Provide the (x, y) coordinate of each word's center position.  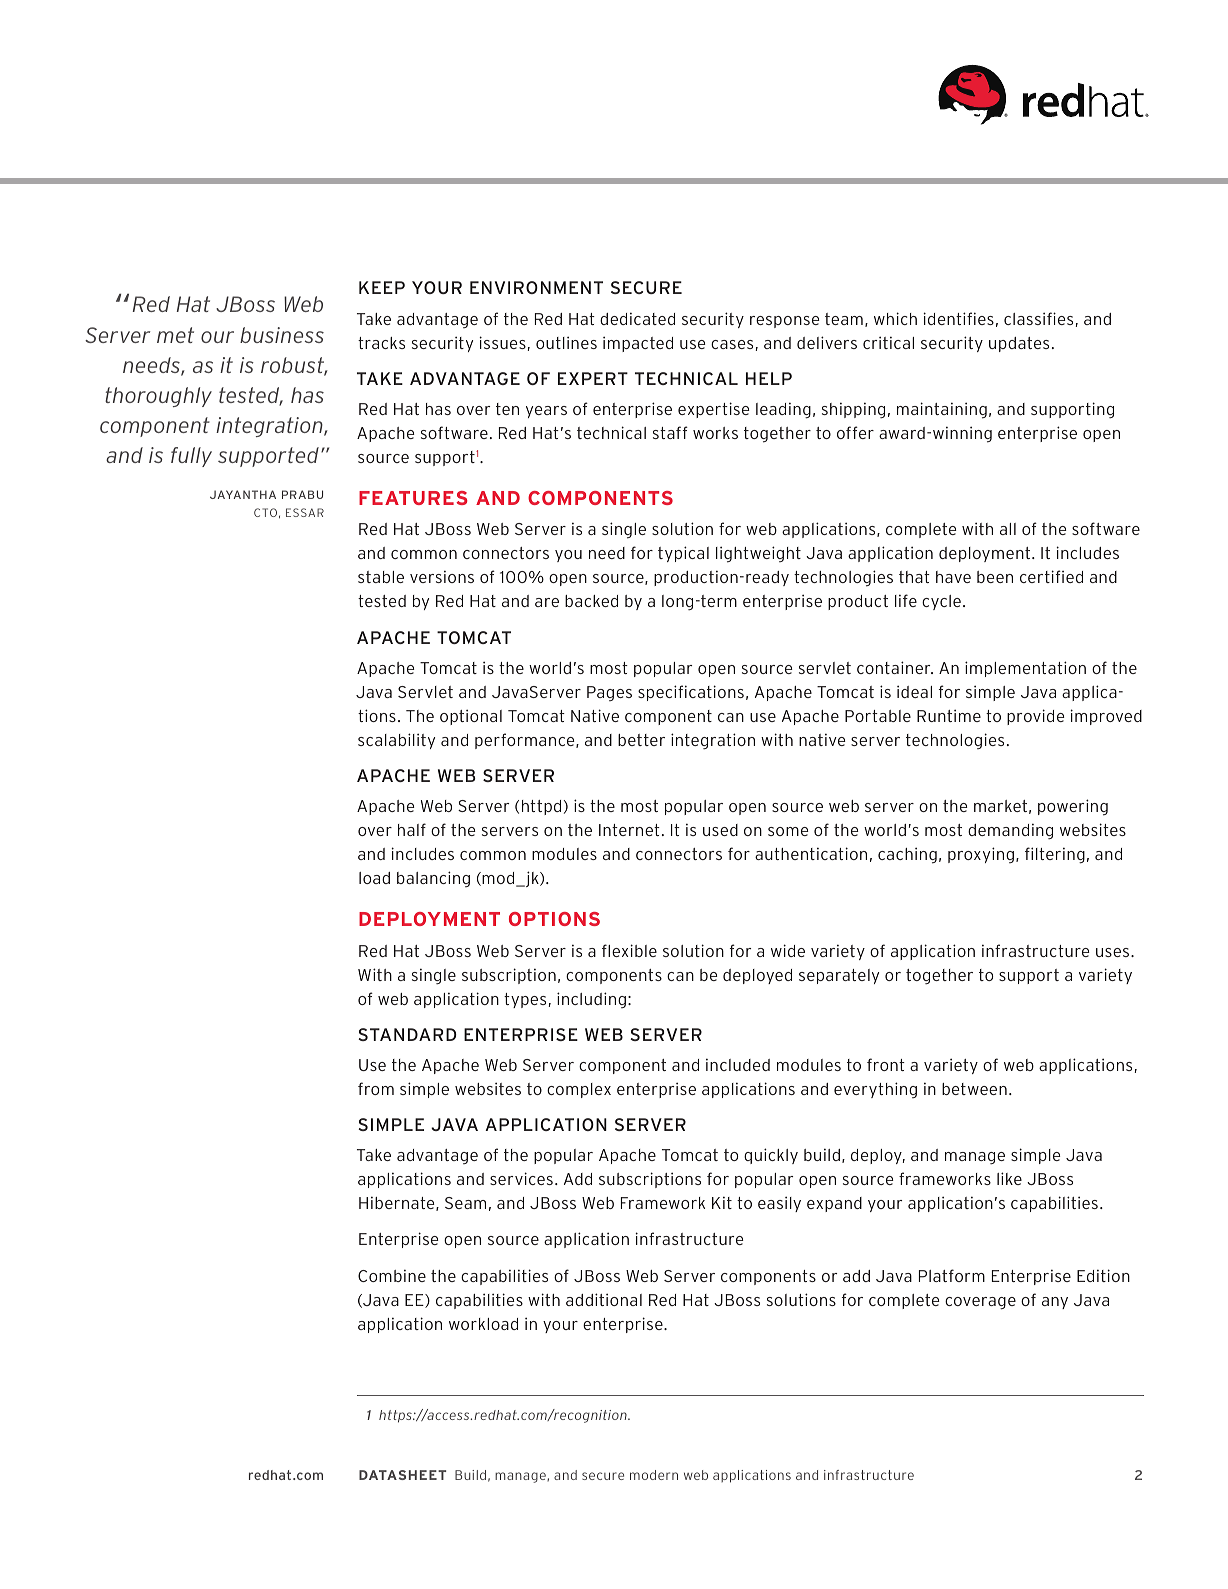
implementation (1025, 669)
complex (579, 1090)
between (974, 1089)
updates (1019, 344)
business (282, 335)
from (376, 1088)
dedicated (637, 318)
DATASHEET (402, 1475)
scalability (396, 741)
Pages (609, 693)
